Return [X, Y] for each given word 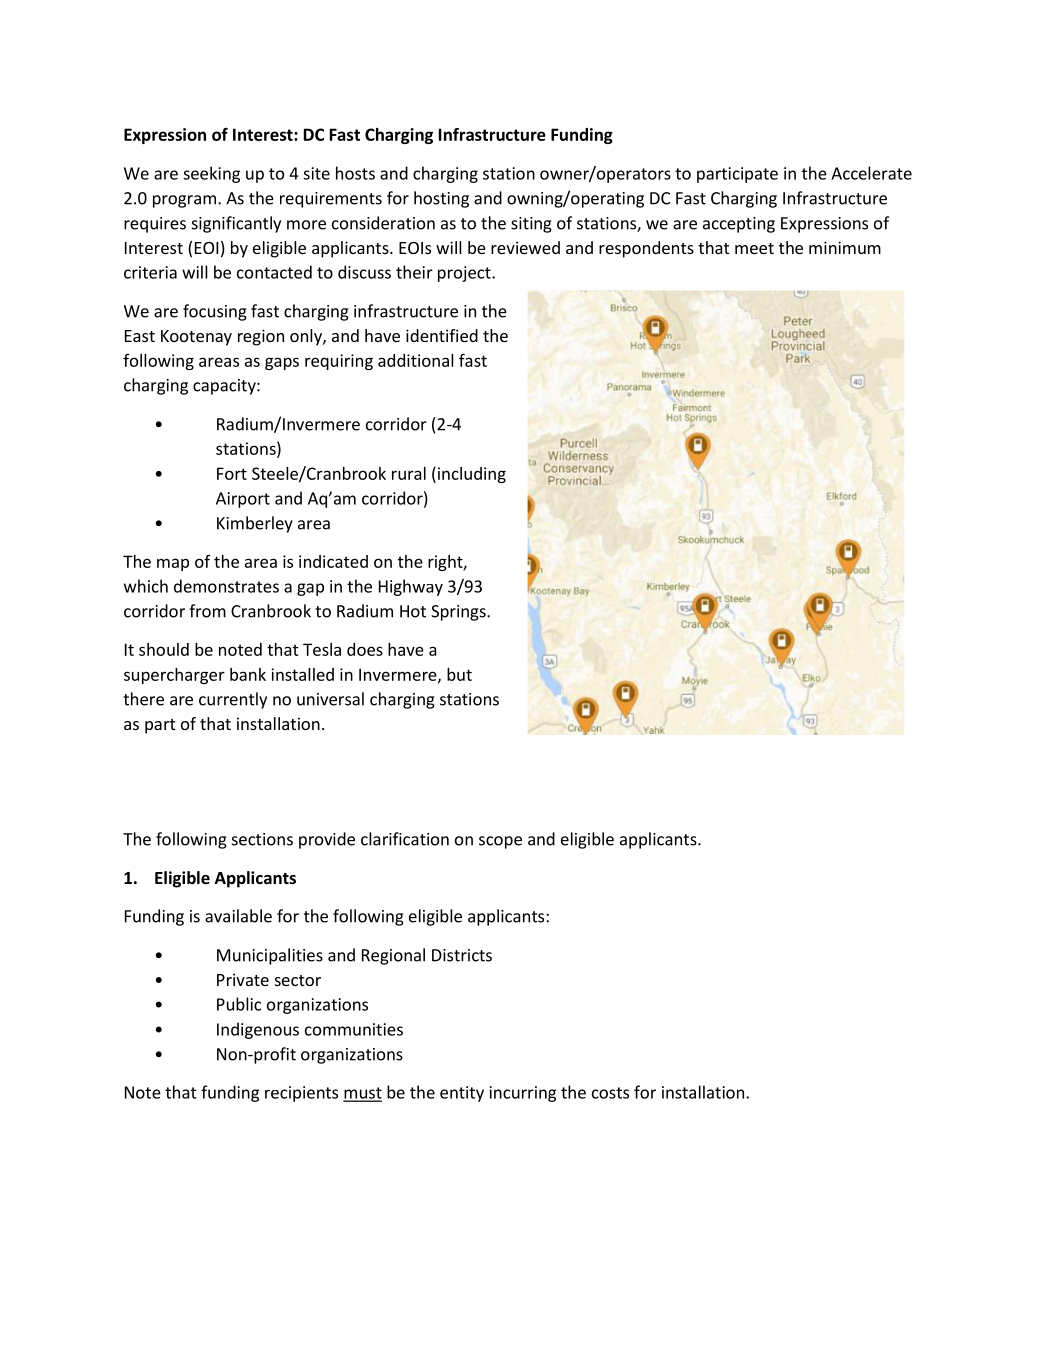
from [207, 611]
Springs [459, 613]
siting [531, 225]
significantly [236, 224]
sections [262, 839]
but [459, 674]
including [472, 475]
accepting [739, 225]
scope [500, 842]
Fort [232, 473]
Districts [462, 955]
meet [754, 248]
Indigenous [258, 1030]
